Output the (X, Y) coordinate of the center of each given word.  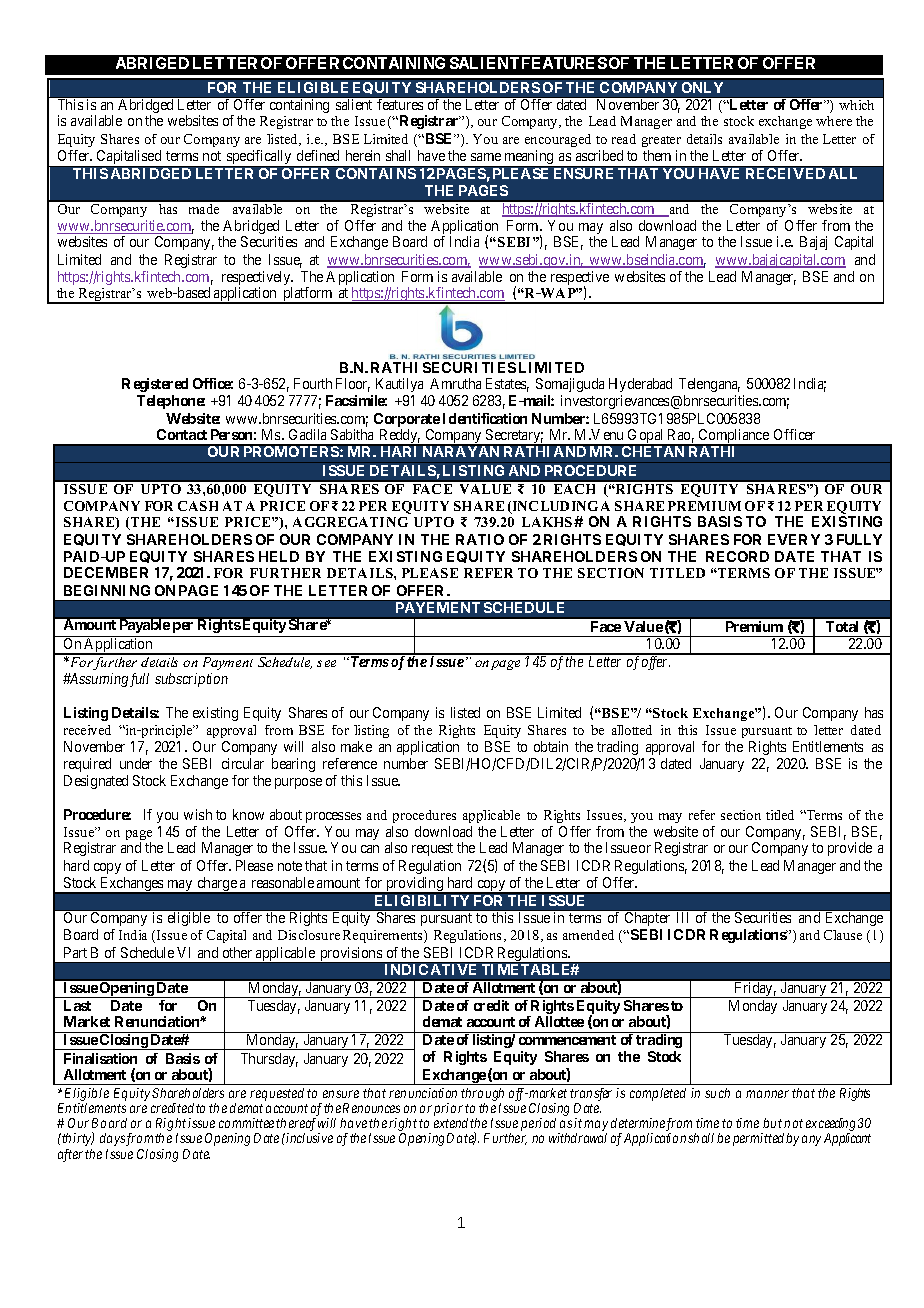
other (237, 952)
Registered (155, 385)
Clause (843, 935)
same (486, 157)
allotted (632, 730)
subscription (191, 680)
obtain (551, 746)
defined (318, 155)
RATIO (480, 539)
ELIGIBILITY (422, 900)
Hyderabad (640, 385)
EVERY (794, 539)
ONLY (702, 87)
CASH (198, 506)
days (112, 1139)
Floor (353, 385)
